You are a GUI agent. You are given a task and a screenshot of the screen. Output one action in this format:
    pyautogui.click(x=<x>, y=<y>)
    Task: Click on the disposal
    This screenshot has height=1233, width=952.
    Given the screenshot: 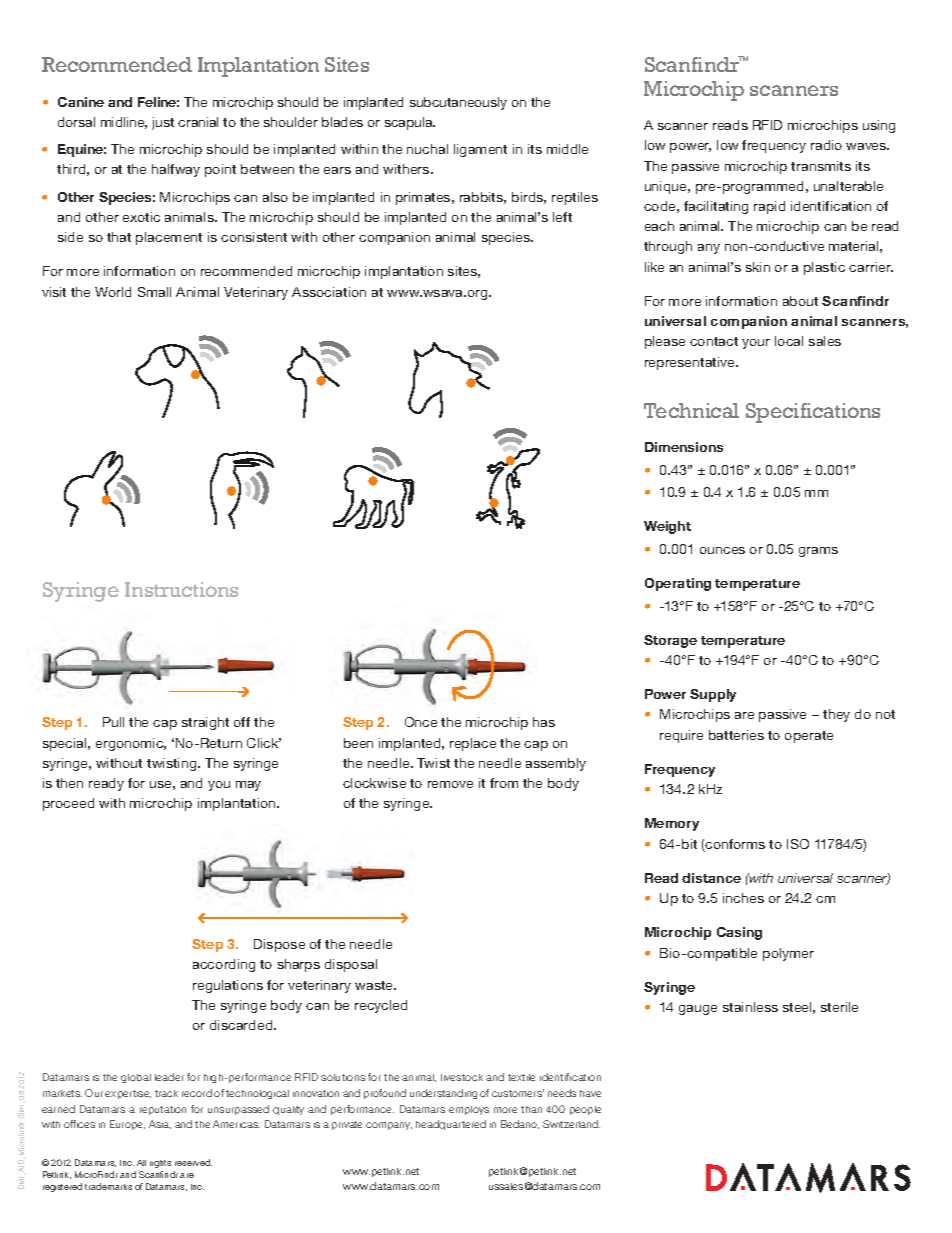 What is the action you would take?
    pyautogui.click(x=351, y=965)
